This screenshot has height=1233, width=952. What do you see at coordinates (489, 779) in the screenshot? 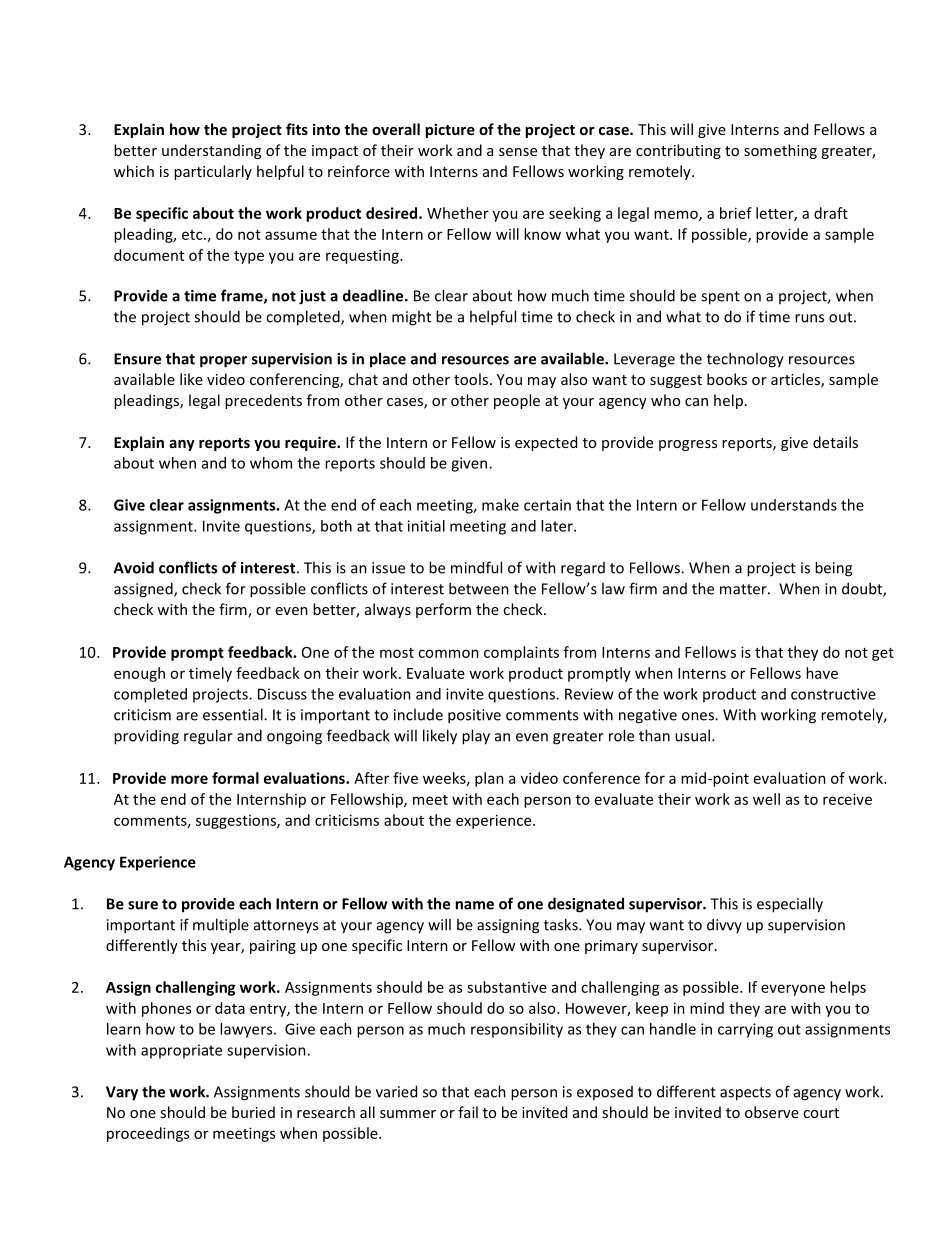
I see `plan` at bounding box center [489, 779].
